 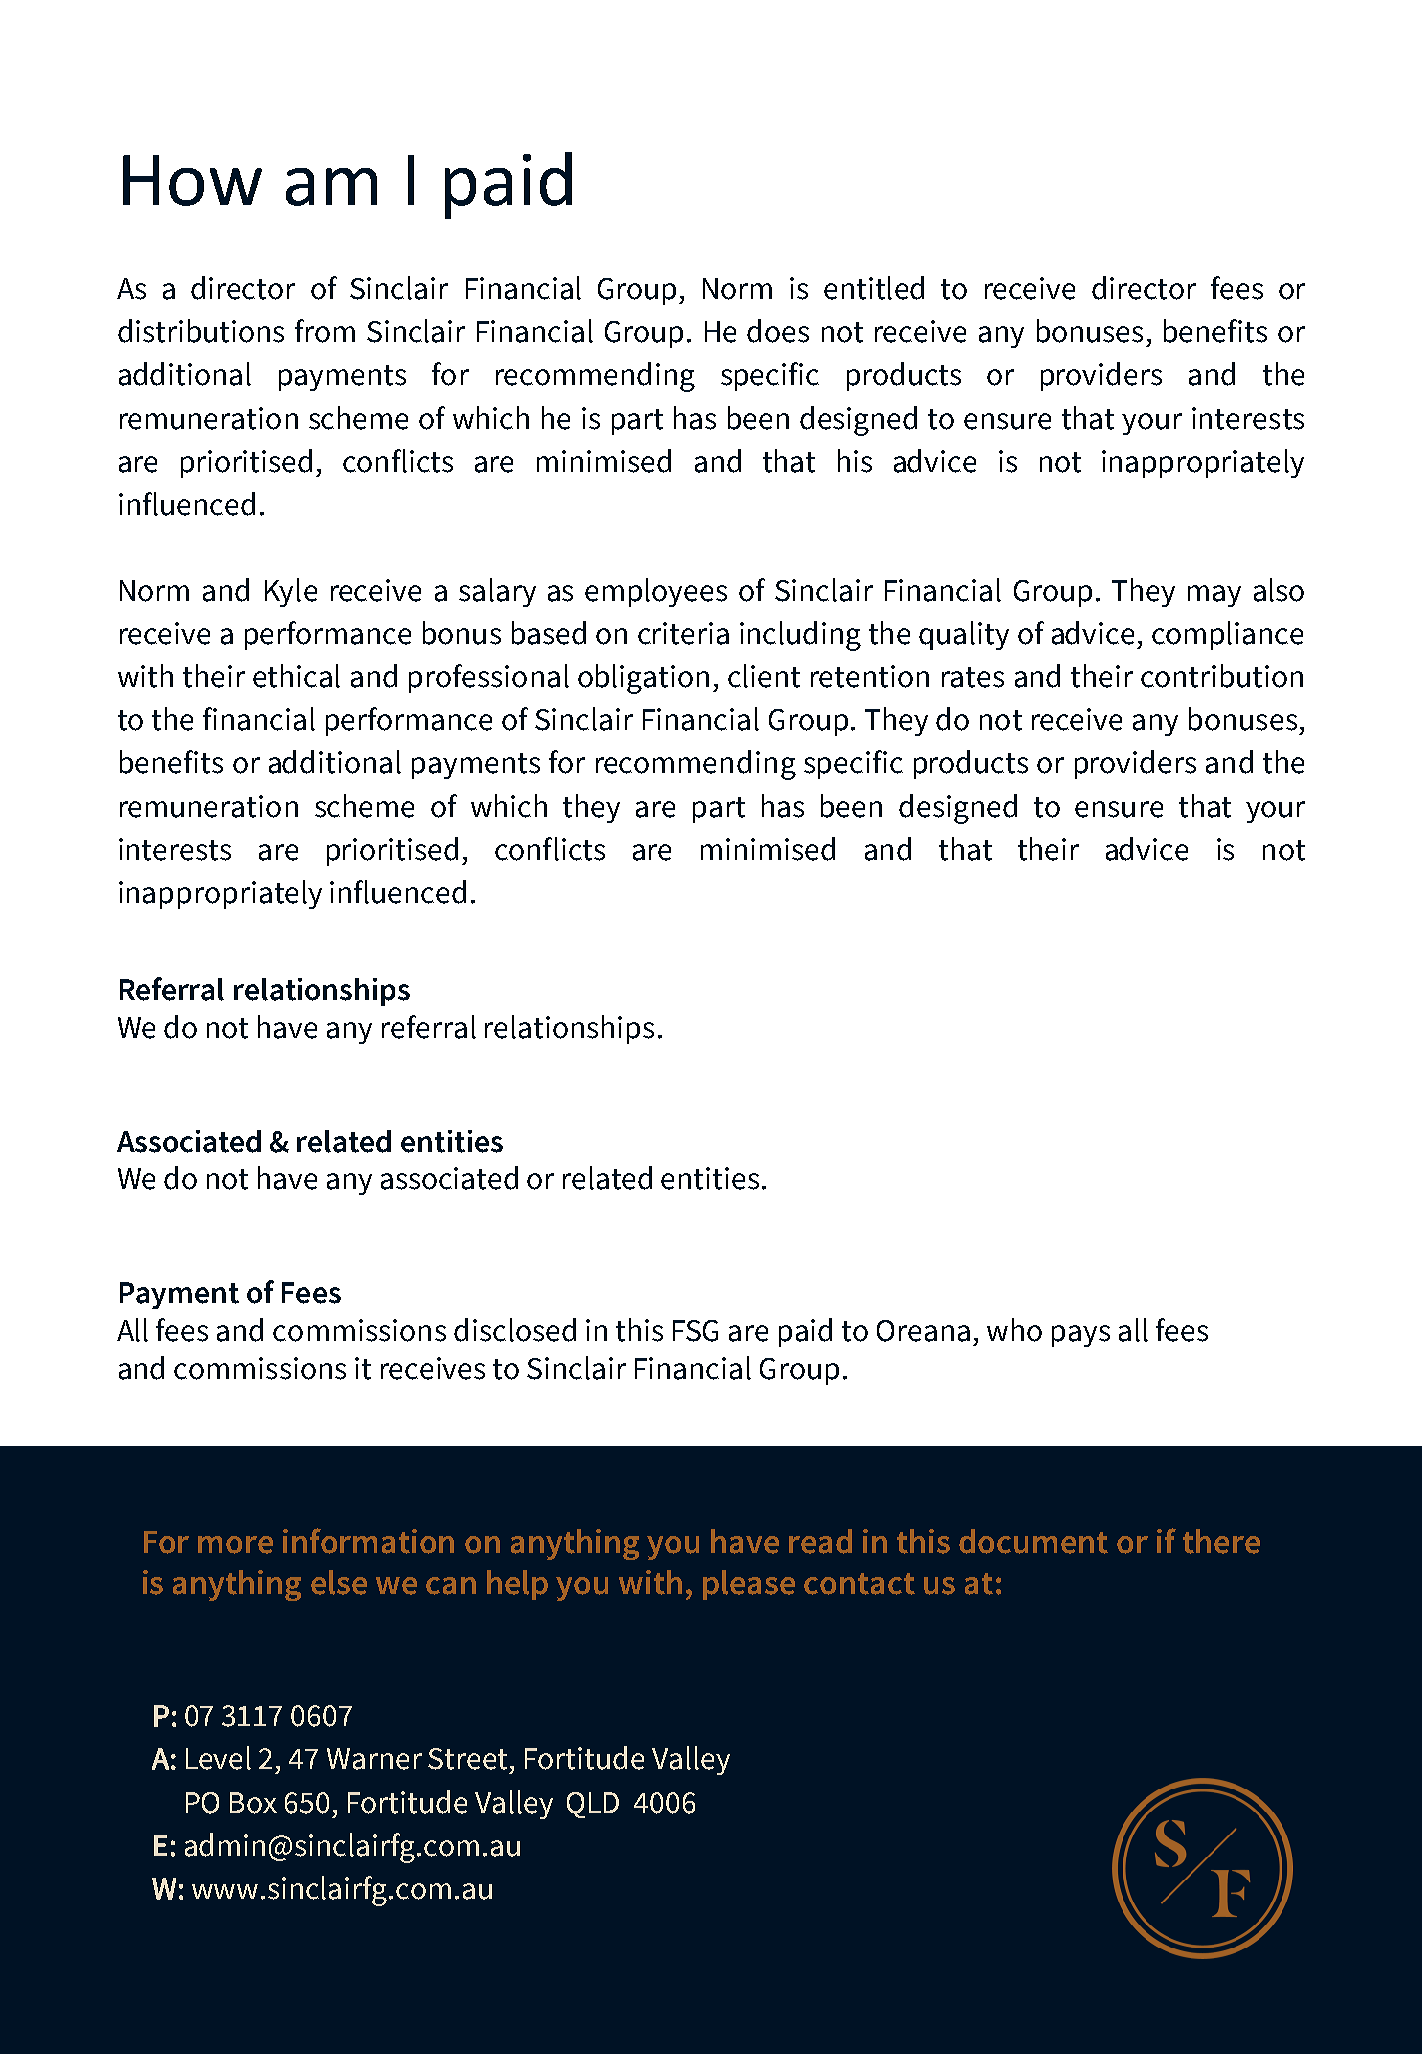 What do you see at coordinates (1222, 676) in the page?
I see `contribution` at bounding box center [1222, 676].
